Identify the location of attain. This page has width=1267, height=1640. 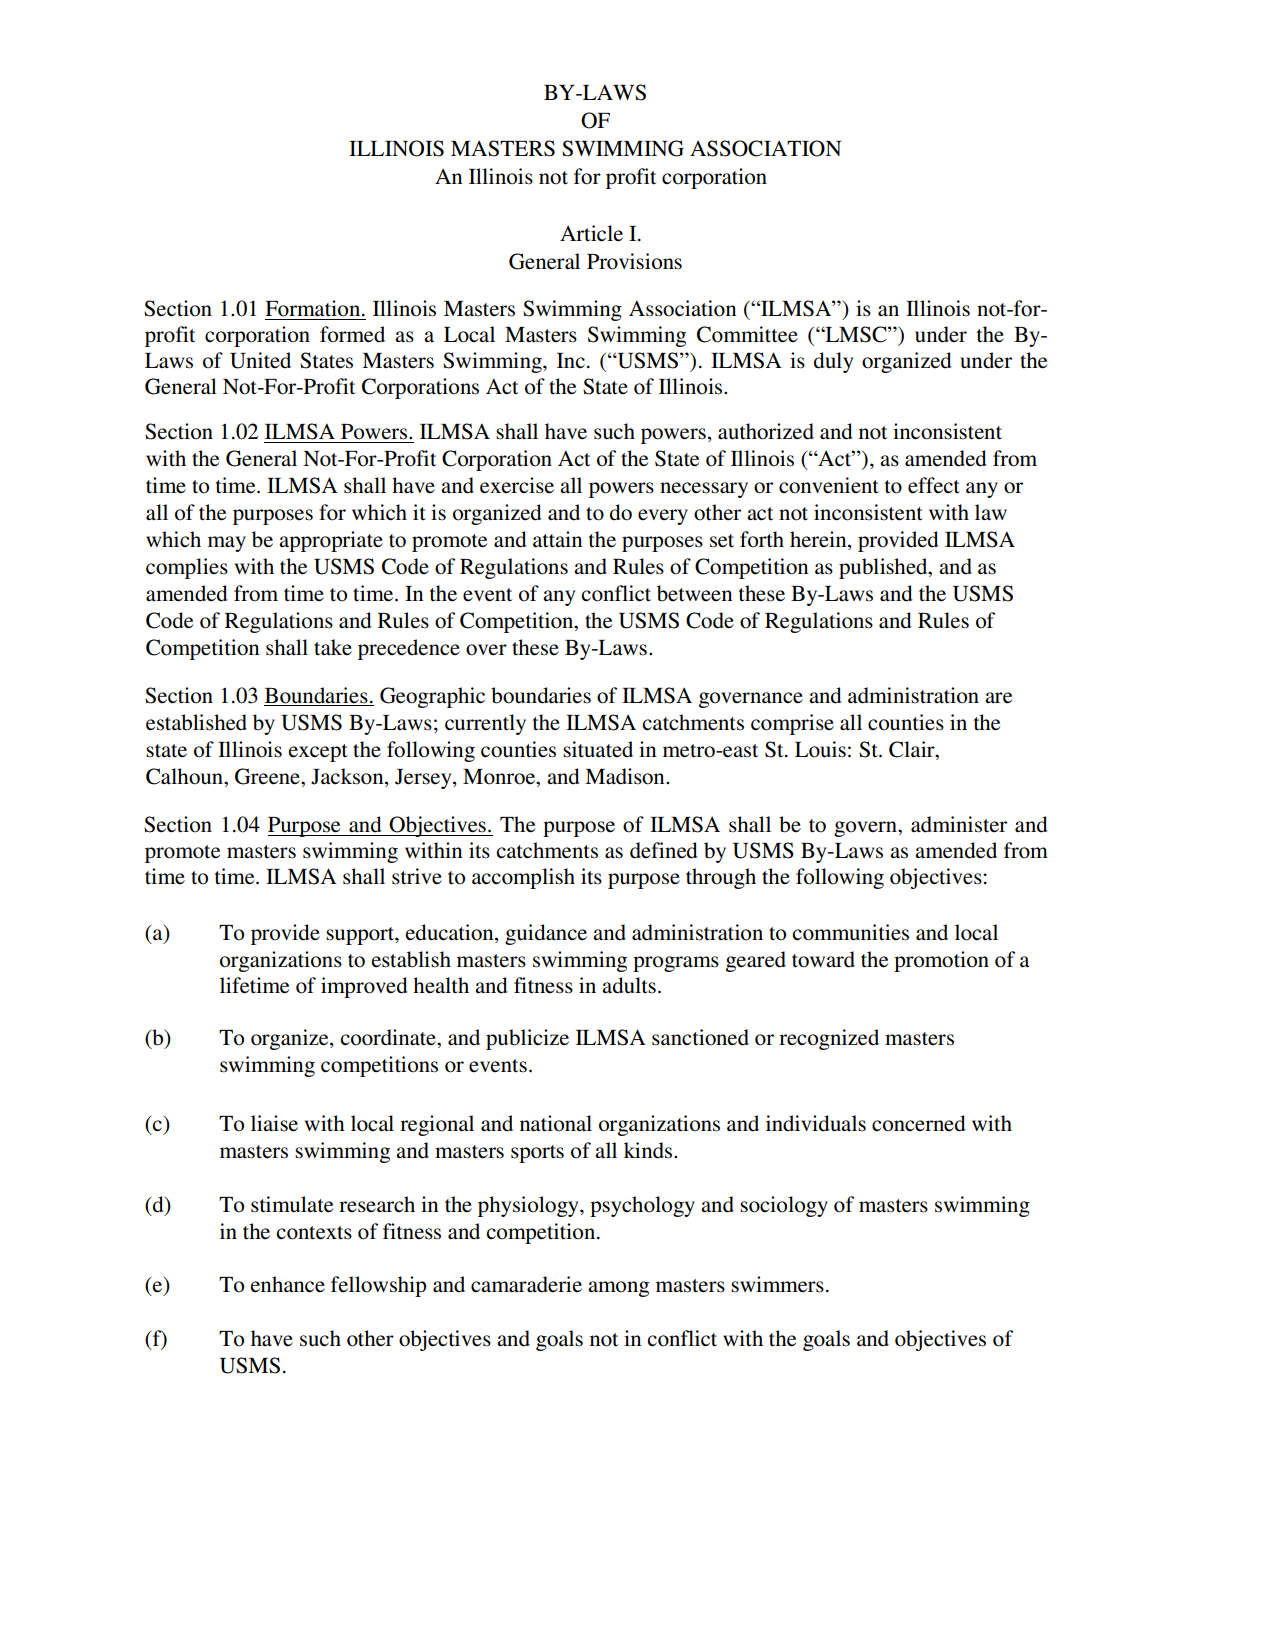
(557, 539).
